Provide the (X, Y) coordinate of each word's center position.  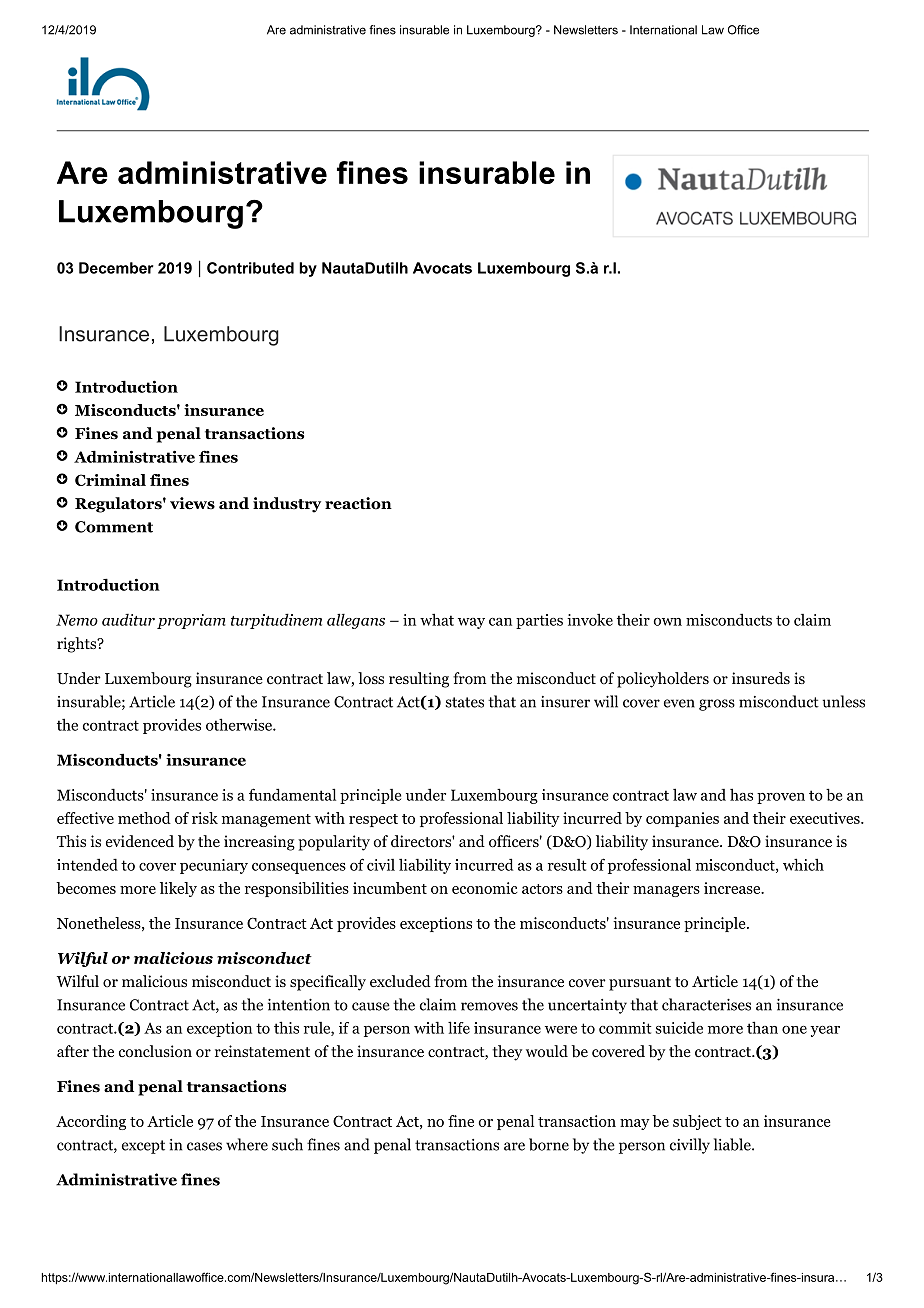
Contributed (250, 268)
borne (549, 1144)
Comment (114, 527)
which (803, 864)
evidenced (140, 841)
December (116, 268)
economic (484, 888)
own (667, 622)
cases (204, 1146)
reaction (358, 503)
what (437, 619)
